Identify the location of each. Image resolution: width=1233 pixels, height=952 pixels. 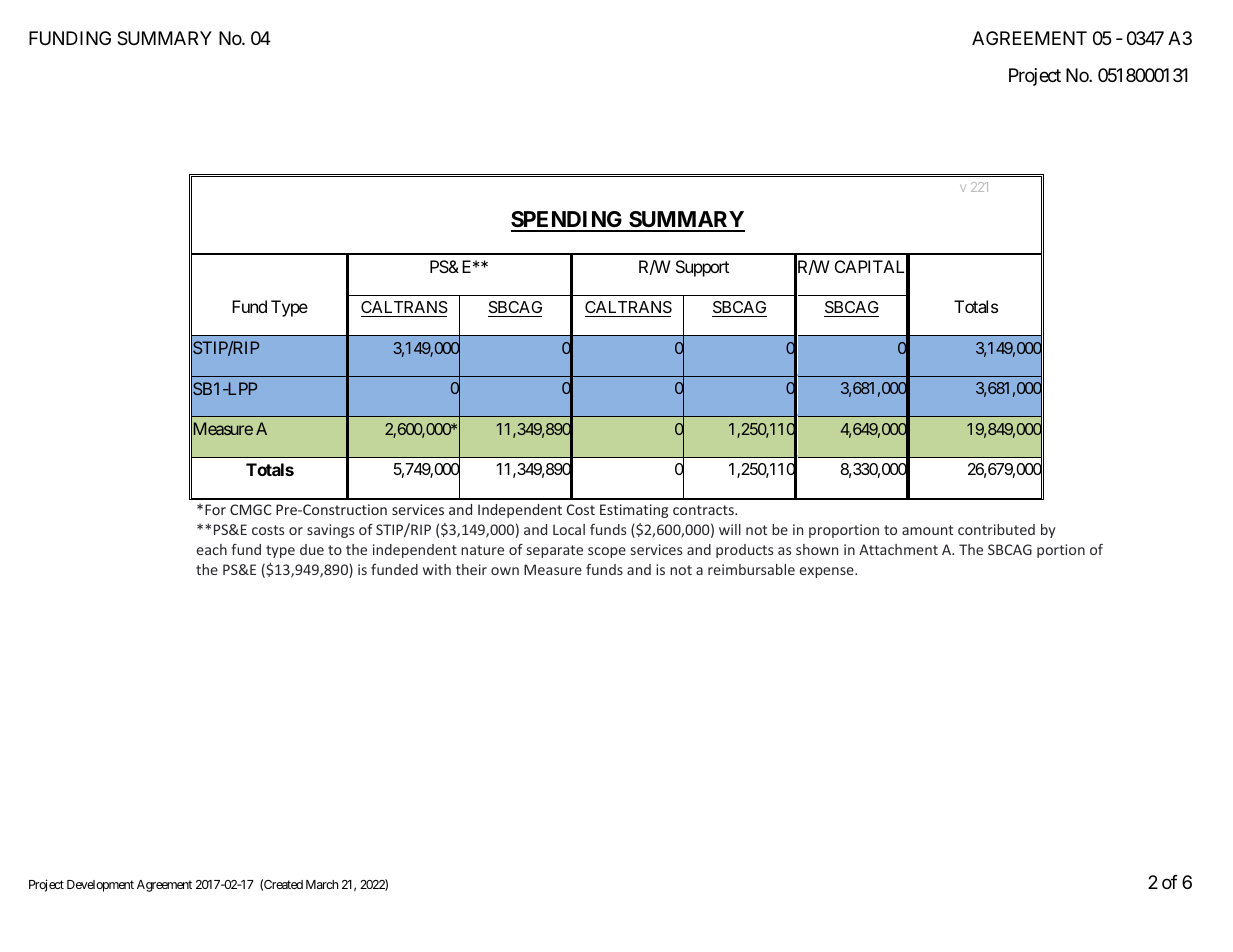
(212, 549).
